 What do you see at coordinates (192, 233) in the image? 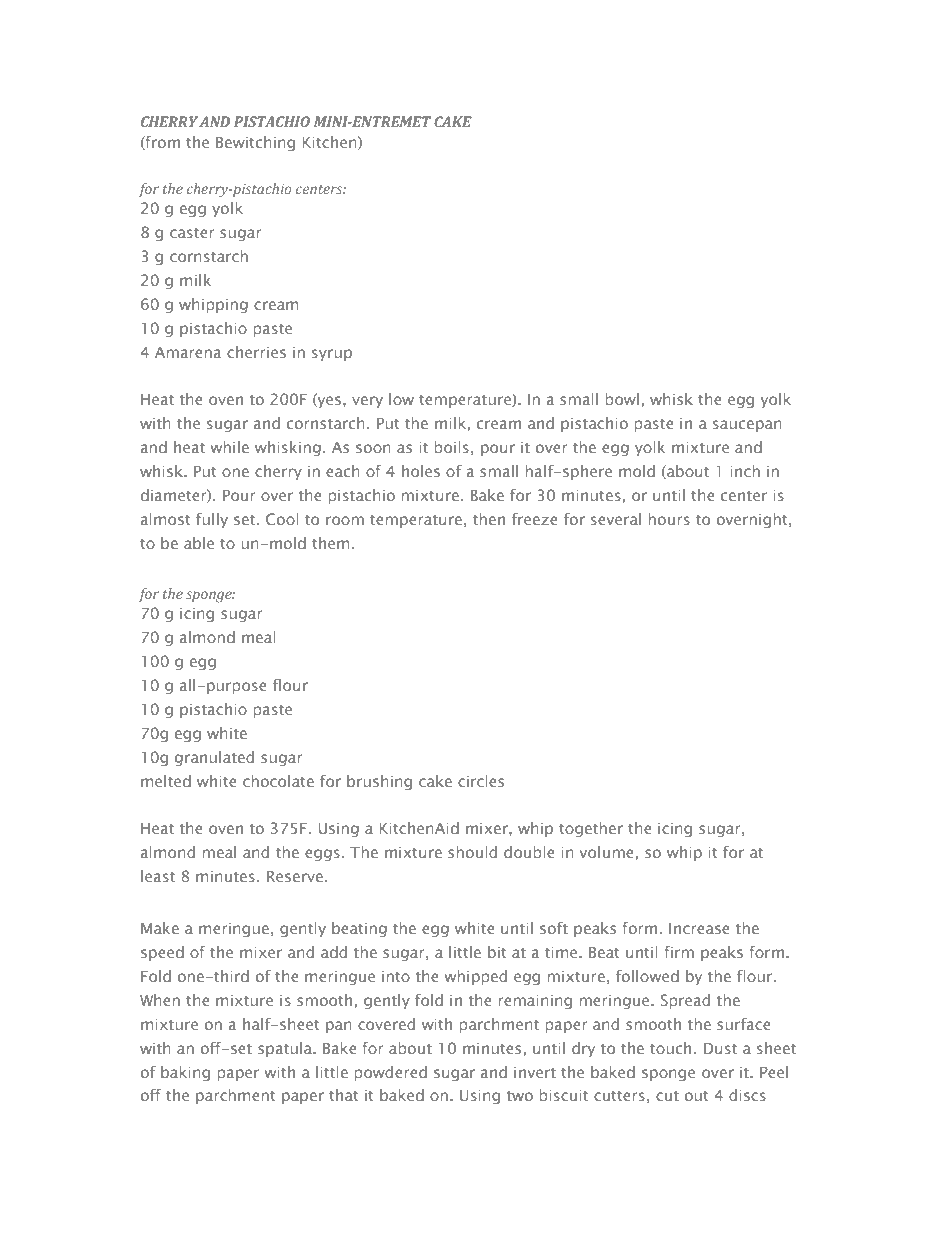
I see `caster` at bounding box center [192, 233].
